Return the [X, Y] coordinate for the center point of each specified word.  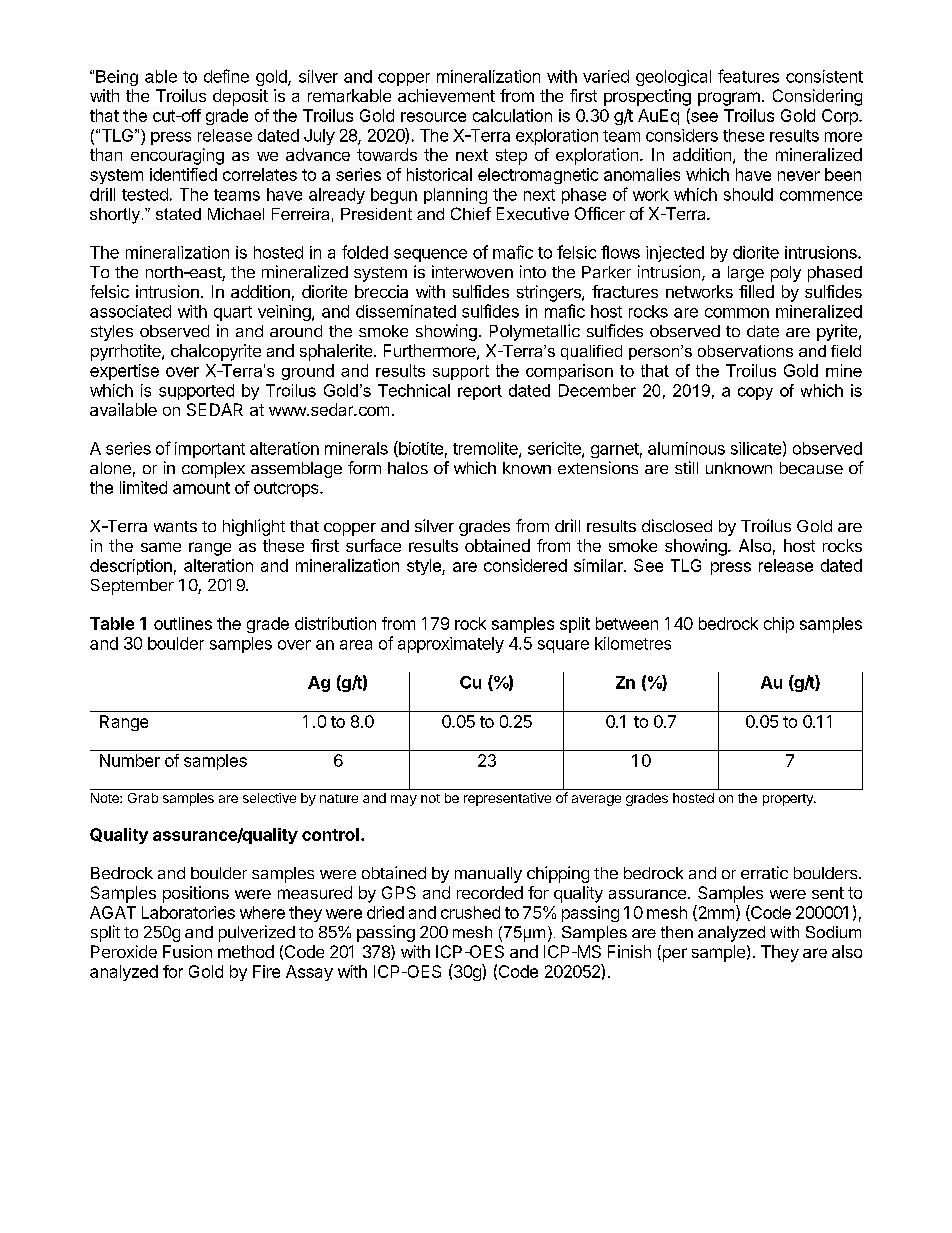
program [729, 99]
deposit [240, 97]
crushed [470, 912]
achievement [446, 95]
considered [525, 565]
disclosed [677, 525]
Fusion [187, 951]
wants [175, 526]
